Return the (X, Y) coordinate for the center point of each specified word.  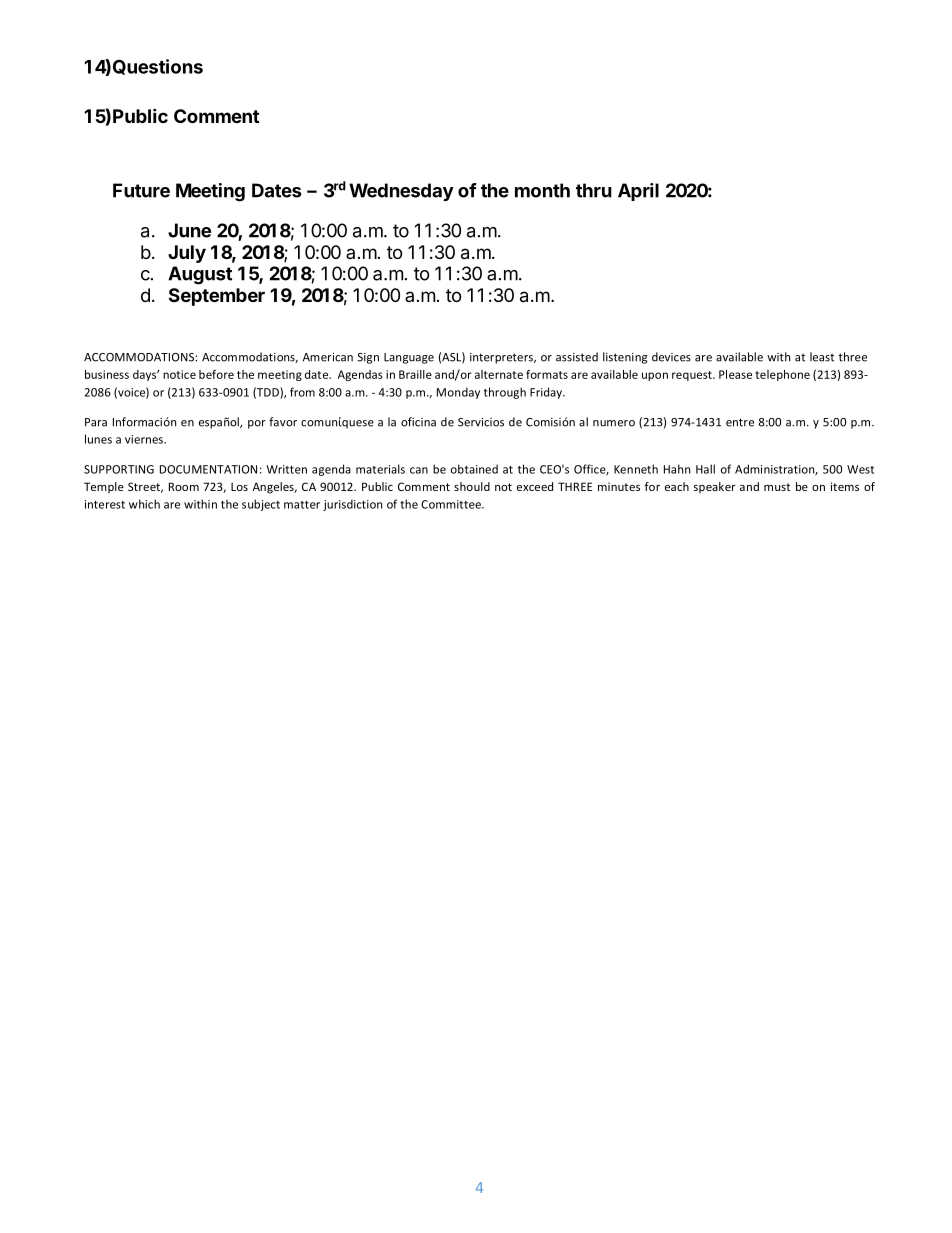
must (777, 487)
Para (96, 422)
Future (141, 190)
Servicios (481, 422)
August (200, 275)
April (638, 192)
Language (409, 358)
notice (179, 374)
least (822, 357)
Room (184, 486)
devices (671, 357)
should (472, 486)
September (217, 297)
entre (740, 422)
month (542, 190)
